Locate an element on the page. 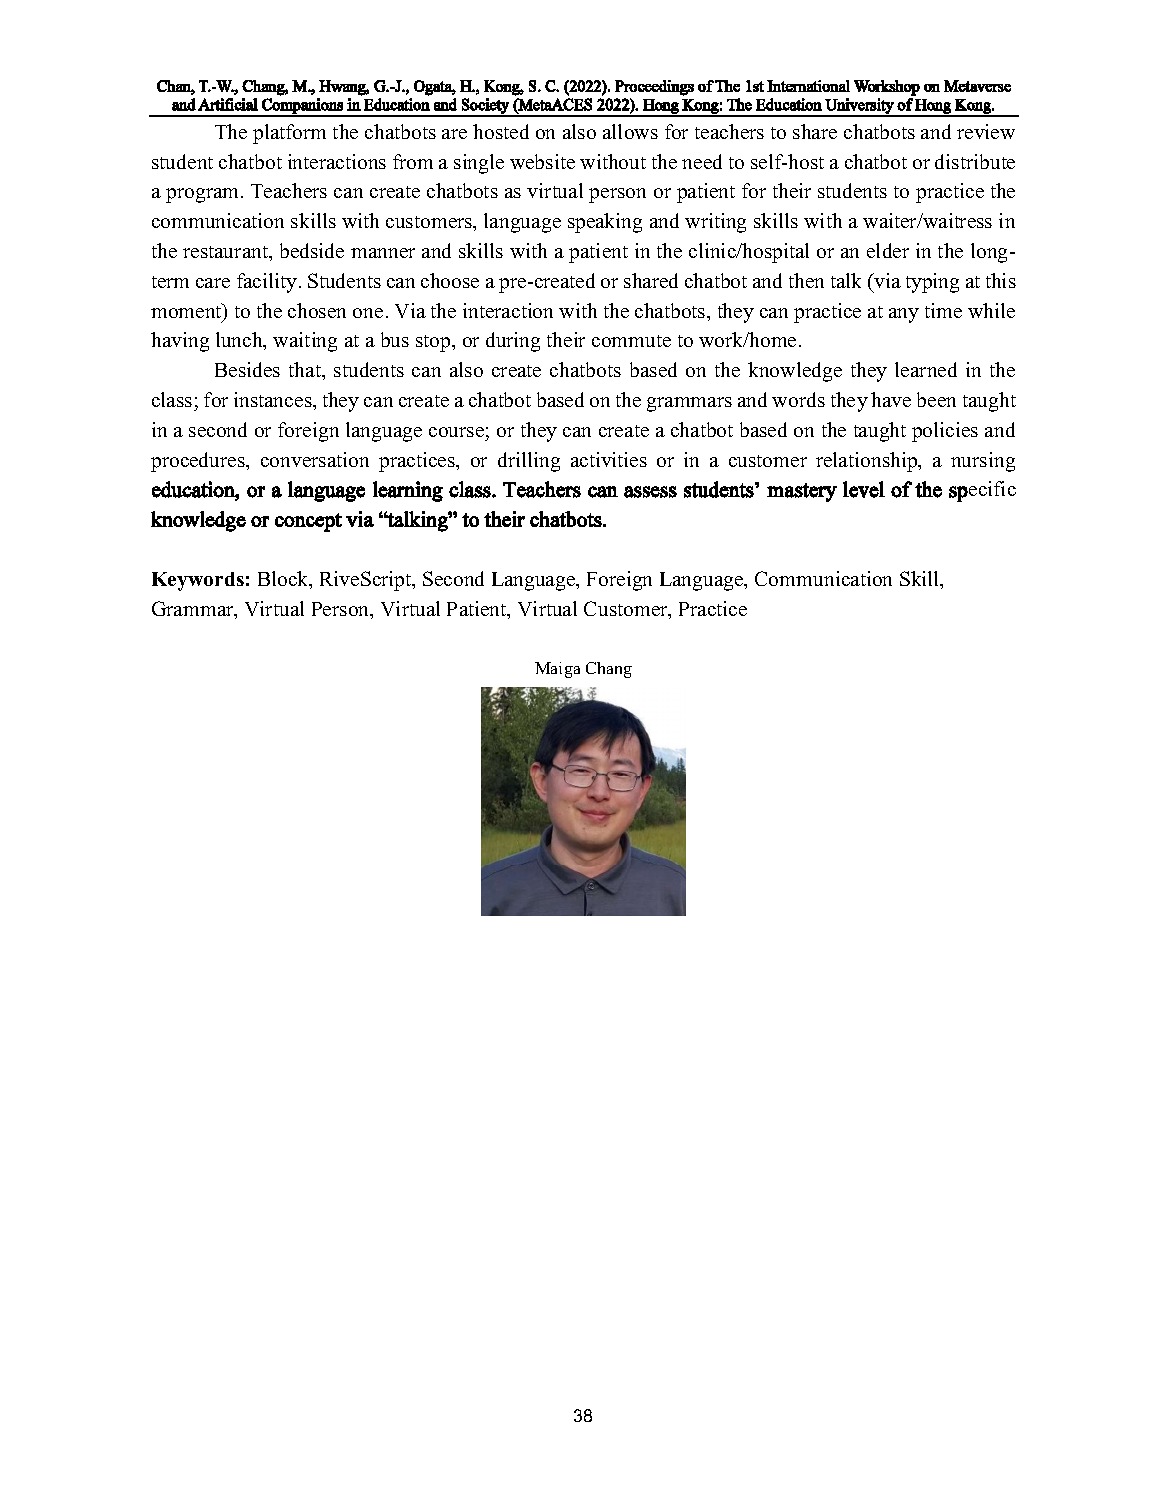 The image size is (1168, 1511). website is located at coordinates (542, 161).
